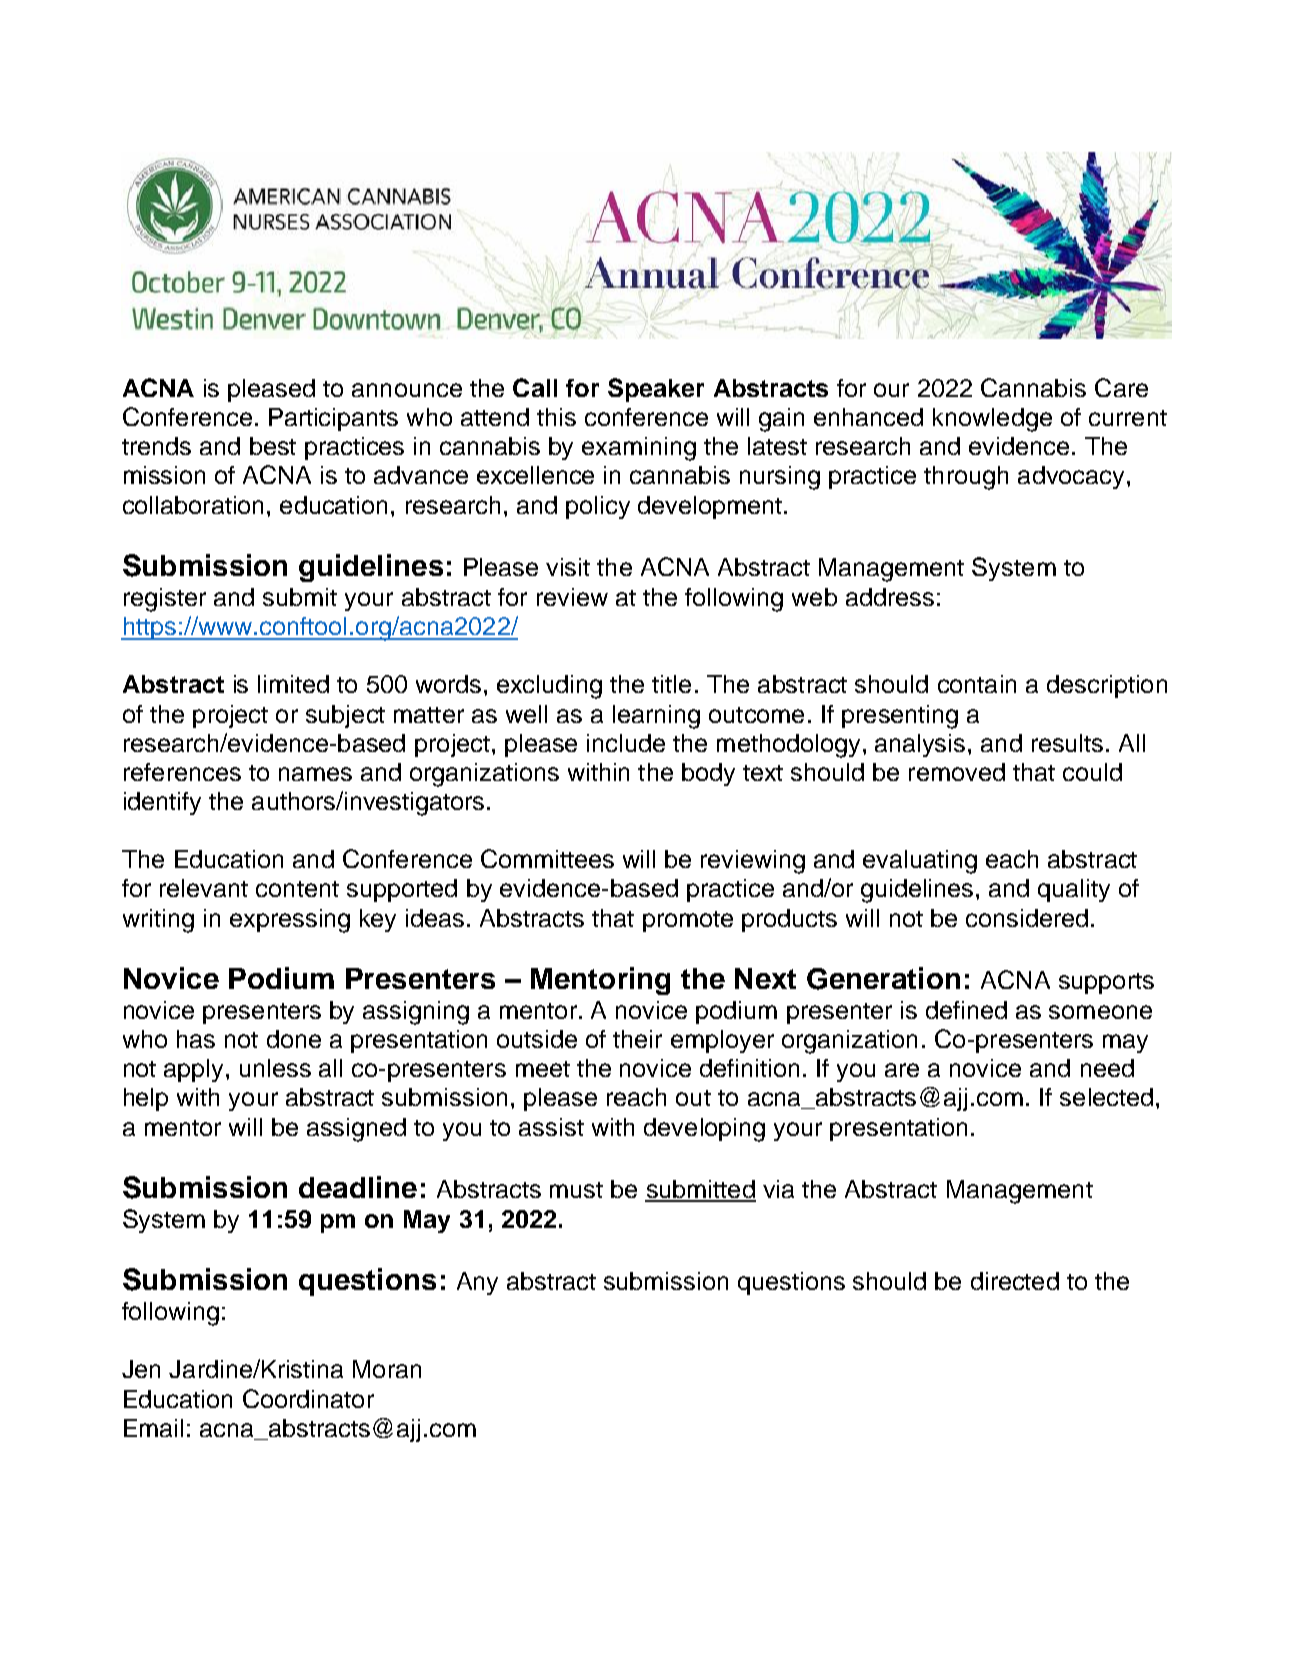 This screenshot has width=1293, height=1673. Describe the element at coordinates (273, 446) in the screenshot. I see `best` at that location.
